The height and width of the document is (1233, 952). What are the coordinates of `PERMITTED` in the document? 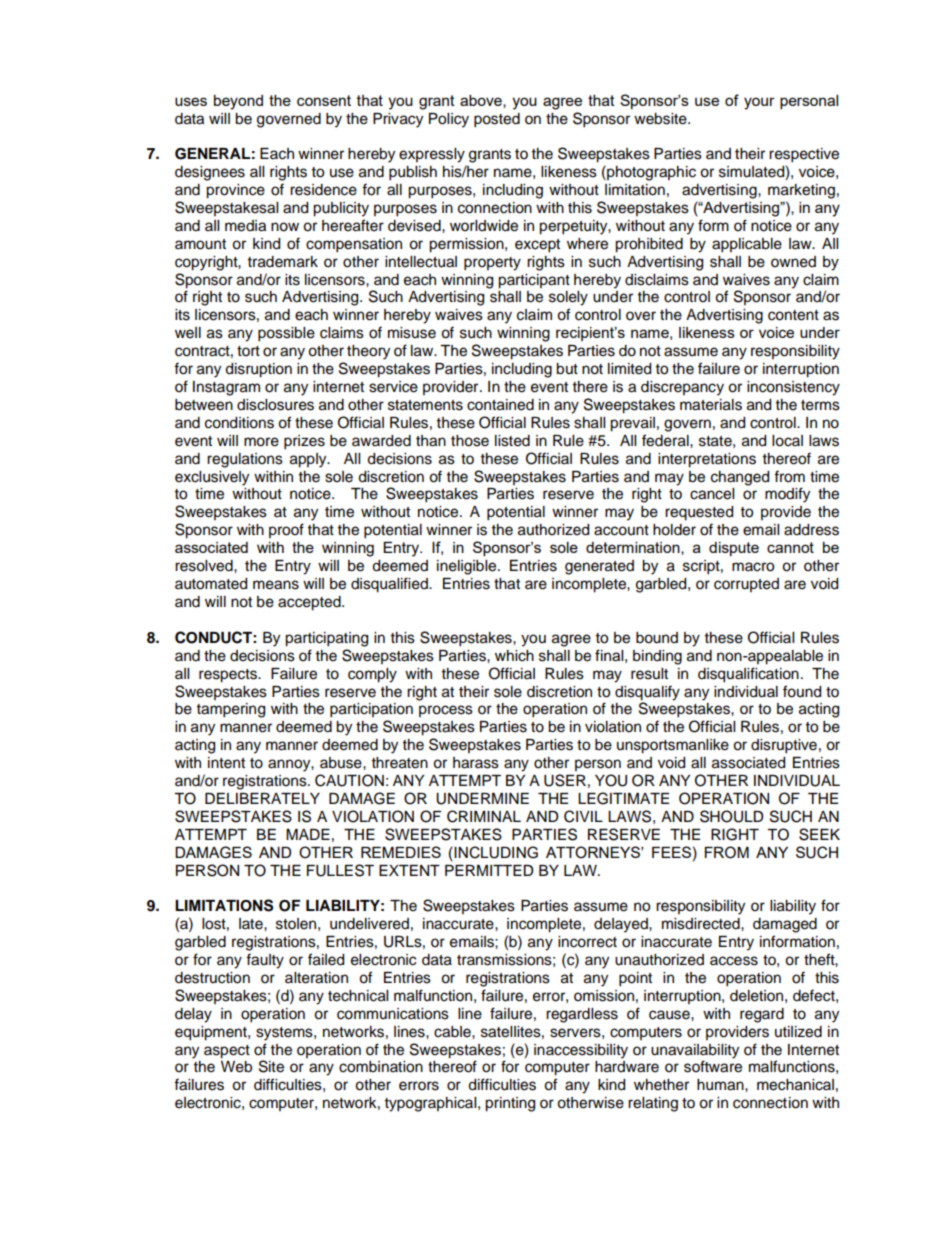 It's located at (489, 870).
